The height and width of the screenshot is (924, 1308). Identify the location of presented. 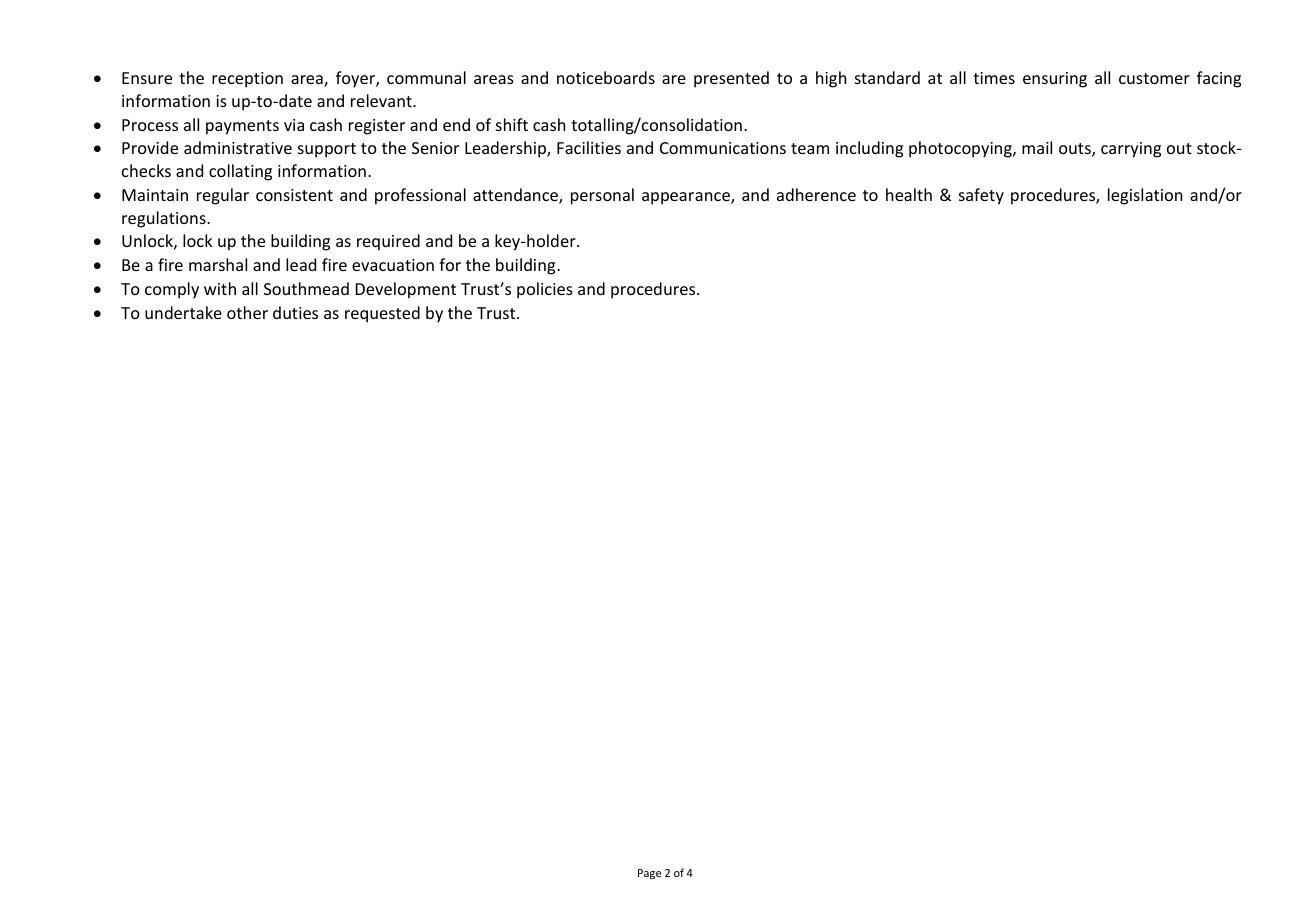
(731, 79).
